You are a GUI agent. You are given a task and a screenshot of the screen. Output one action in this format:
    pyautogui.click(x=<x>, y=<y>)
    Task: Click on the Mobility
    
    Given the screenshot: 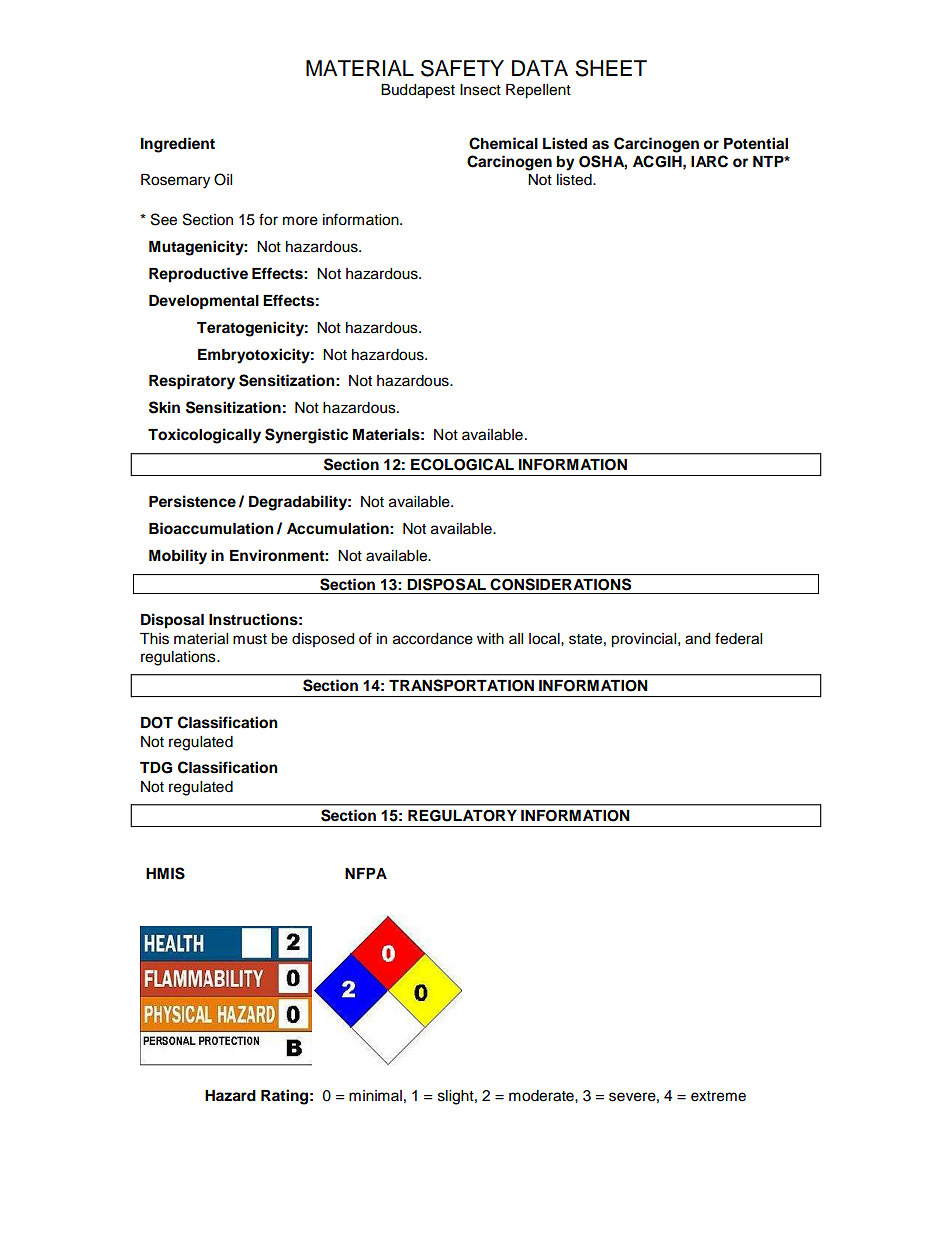 What is the action you would take?
    pyautogui.click(x=178, y=557)
